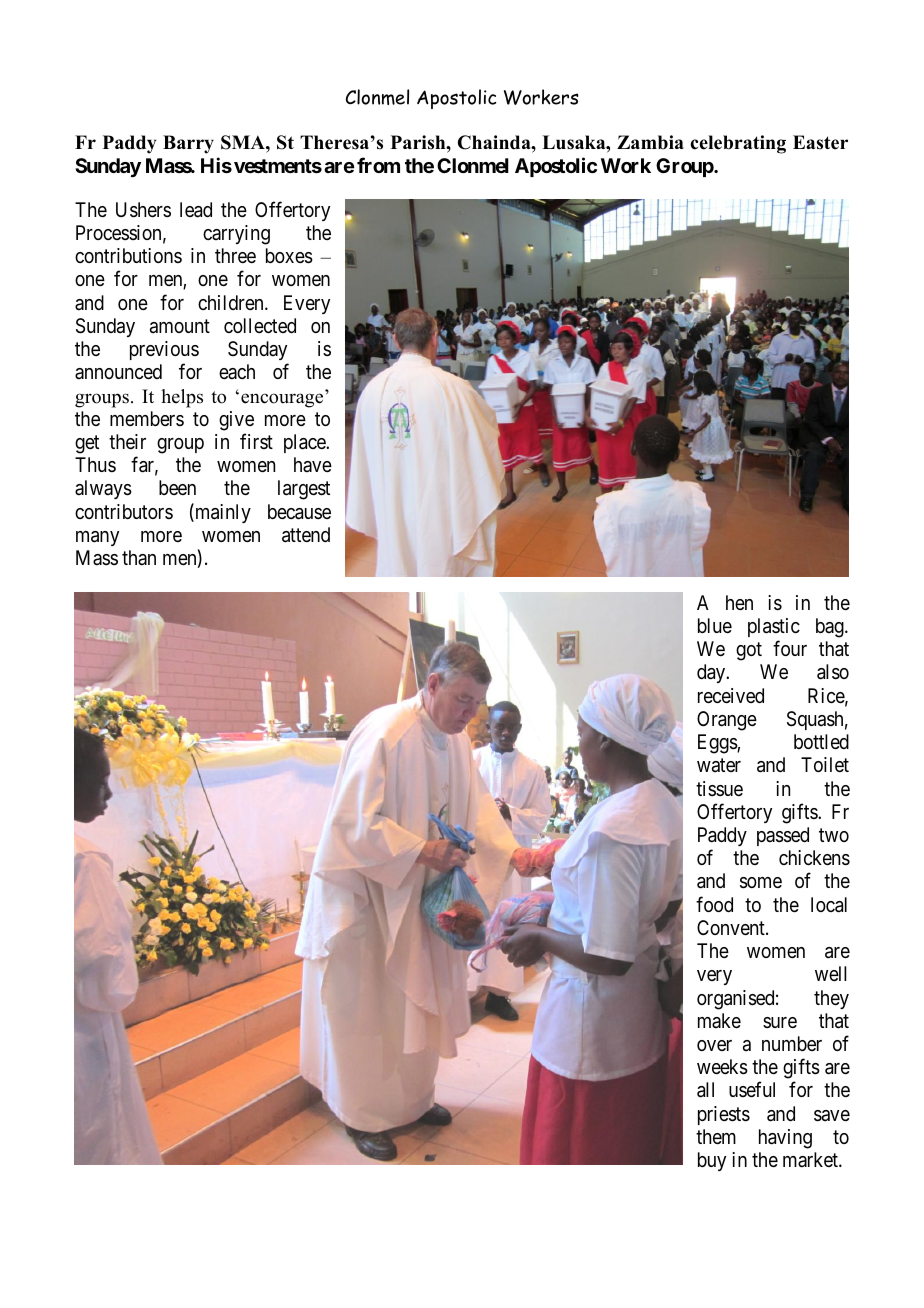  What do you see at coordinates (719, 788) in the page?
I see `tissue` at bounding box center [719, 788].
